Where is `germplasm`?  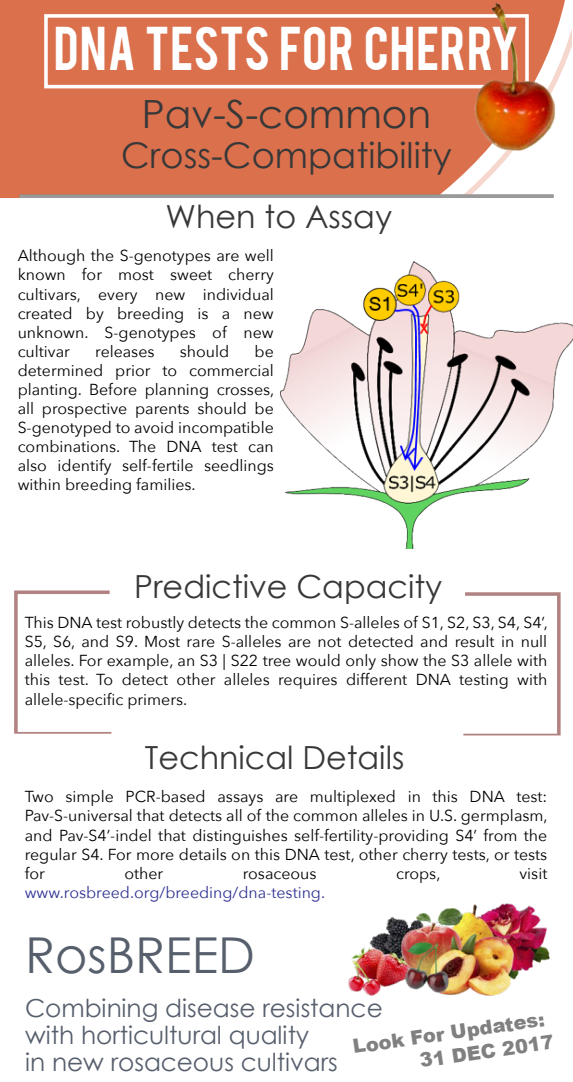 germplasm is located at coordinates (503, 817).
